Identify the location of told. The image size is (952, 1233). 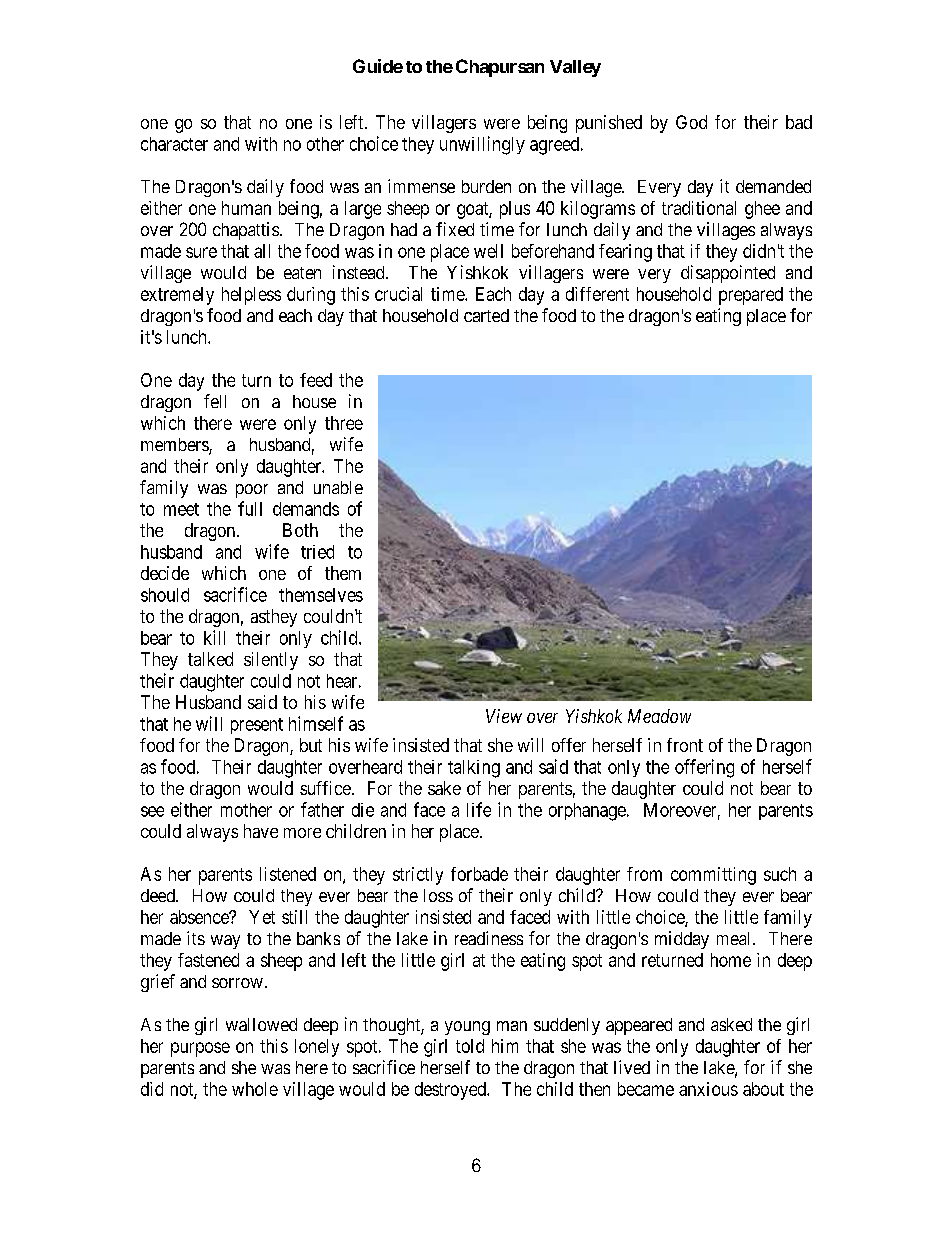
(470, 1046).
